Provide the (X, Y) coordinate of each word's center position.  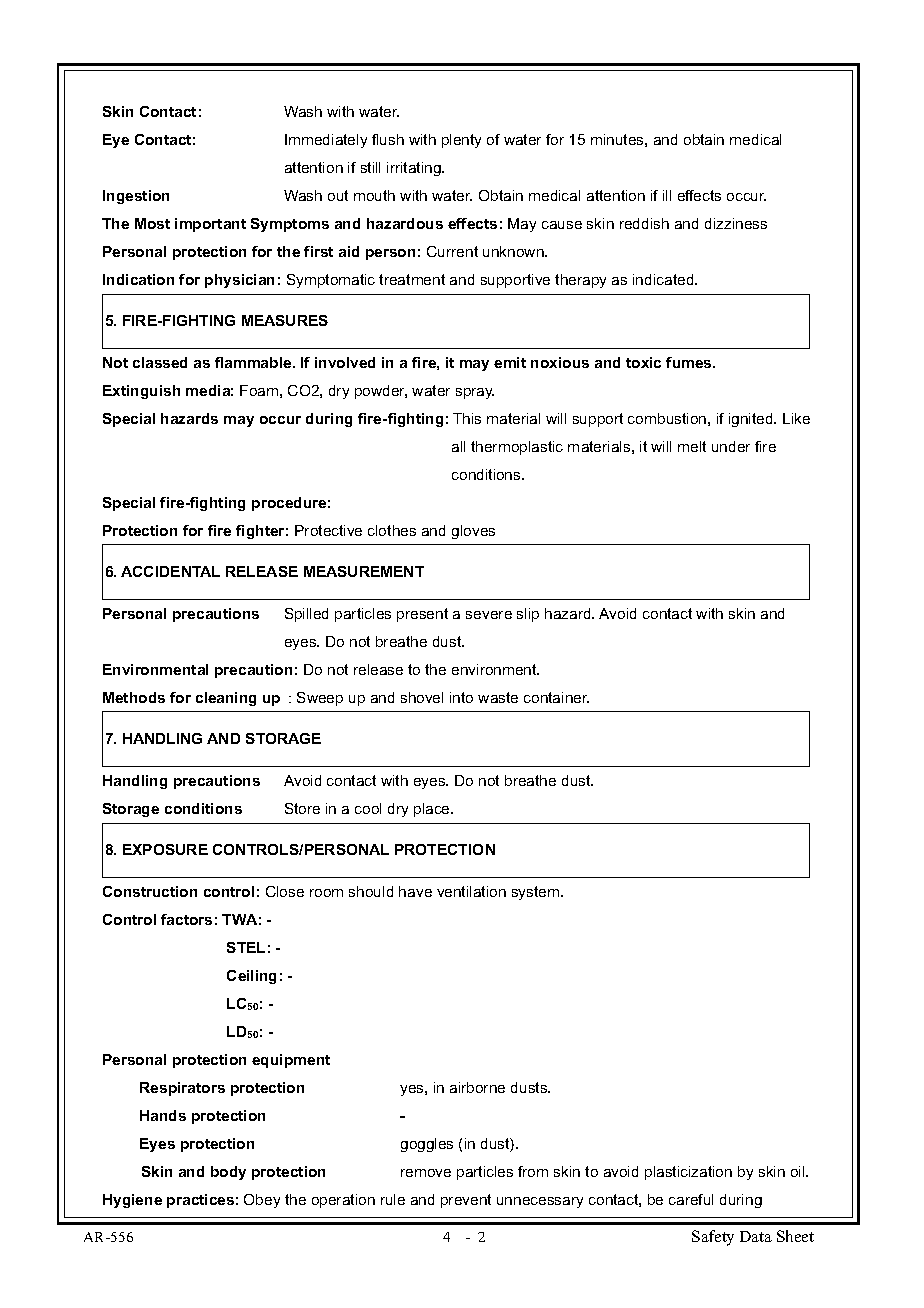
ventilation (471, 891)
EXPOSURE (165, 849)
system (537, 893)
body (228, 1173)
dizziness (736, 223)
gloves (473, 532)
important (210, 225)
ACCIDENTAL (170, 571)
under (731, 446)
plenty (461, 141)
